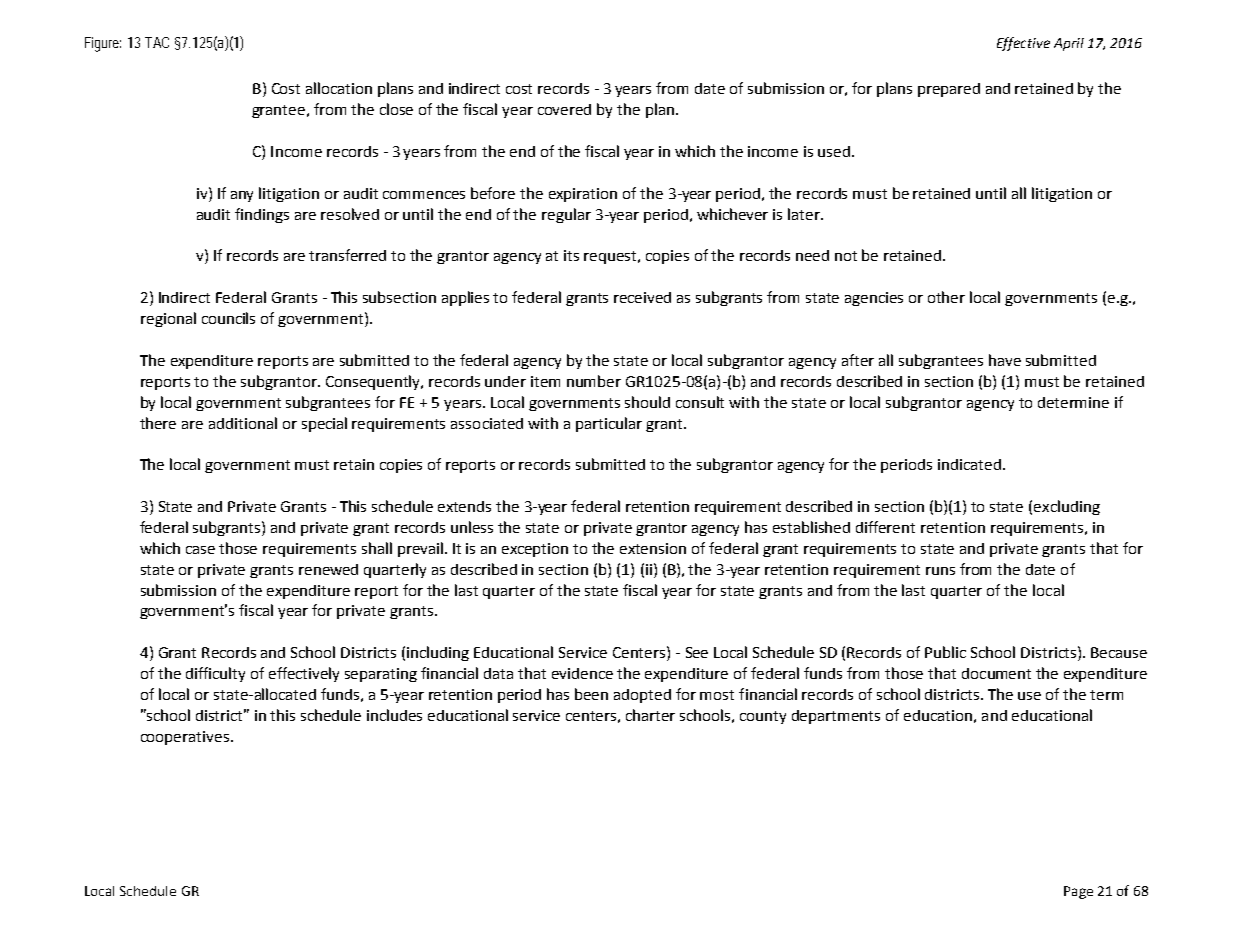  What do you see at coordinates (564, 109) in the screenshot?
I see `covered` at bounding box center [564, 109].
